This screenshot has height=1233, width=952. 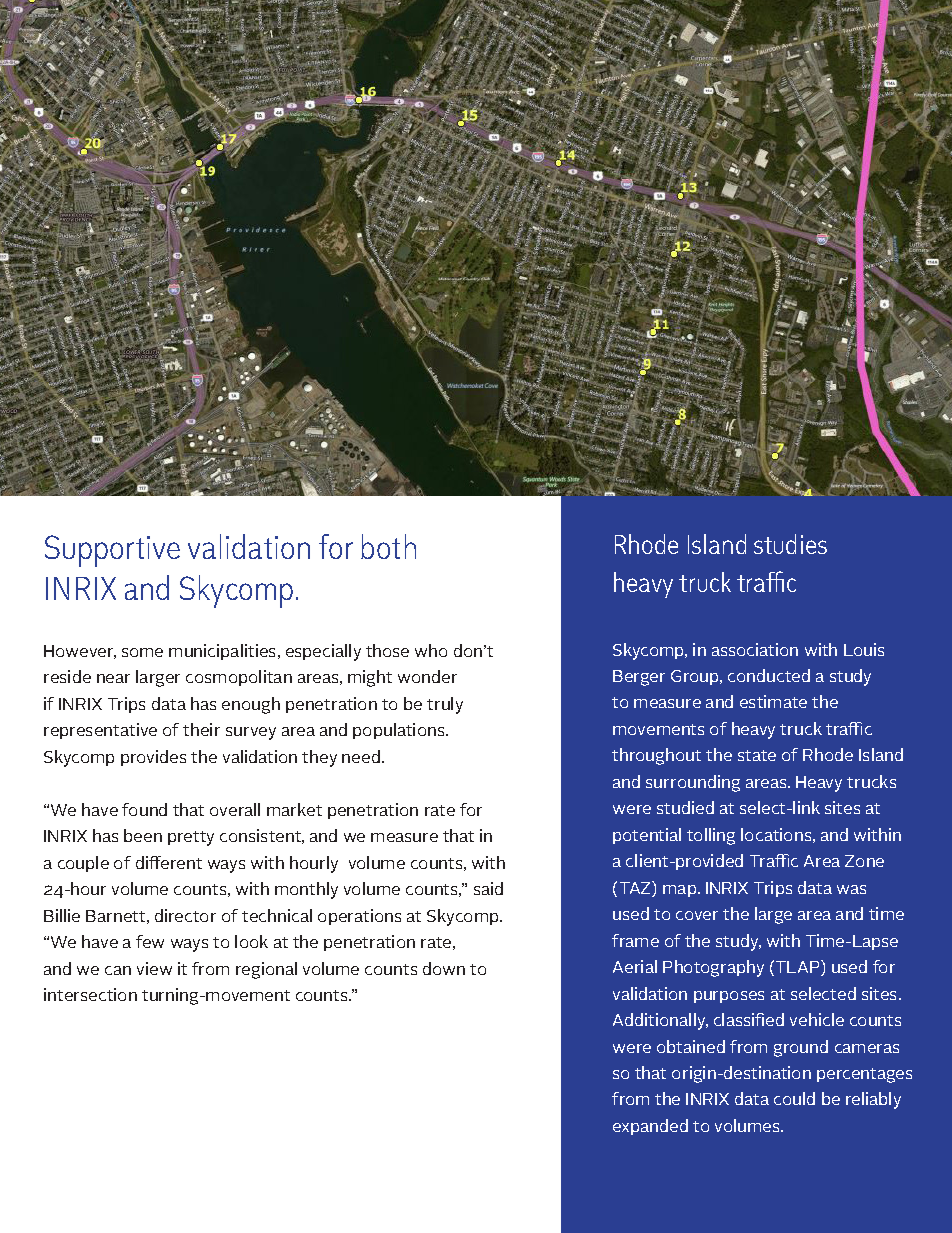 What do you see at coordinates (388, 546) in the screenshot?
I see `both` at bounding box center [388, 546].
